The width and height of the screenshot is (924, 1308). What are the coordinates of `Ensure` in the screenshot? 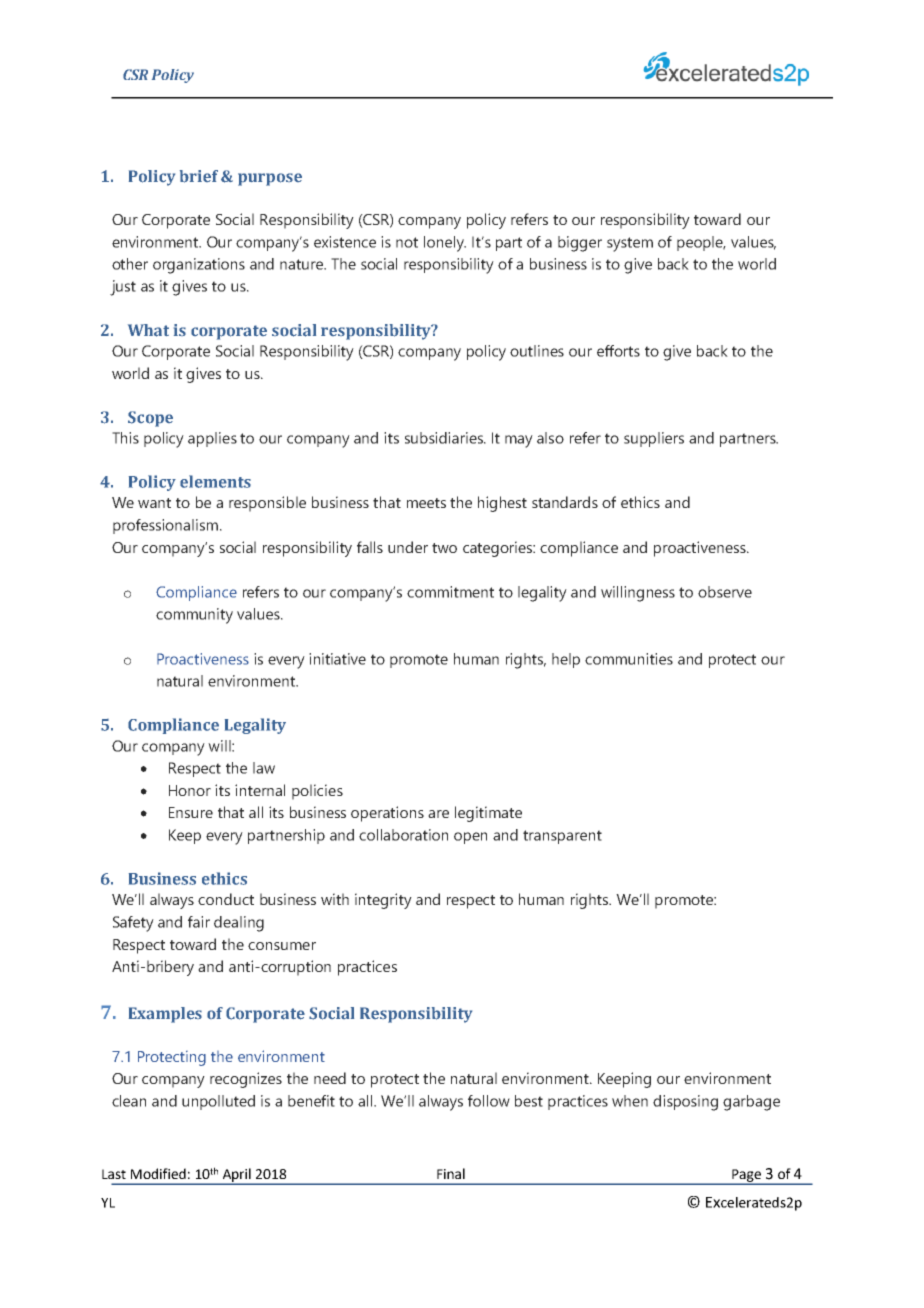 It's located at (191, 812).
